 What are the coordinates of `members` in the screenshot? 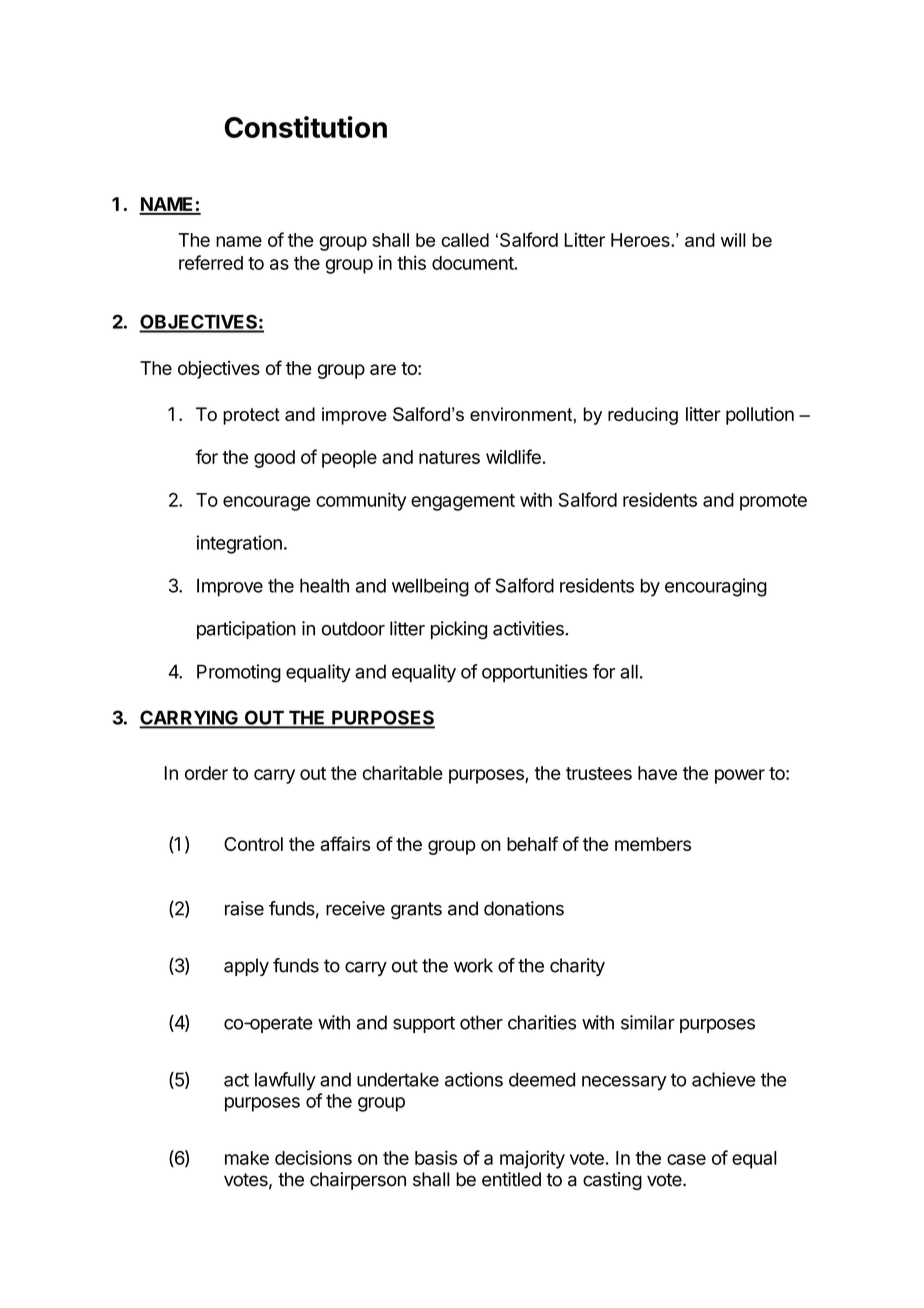 It's located at (653, 844).
